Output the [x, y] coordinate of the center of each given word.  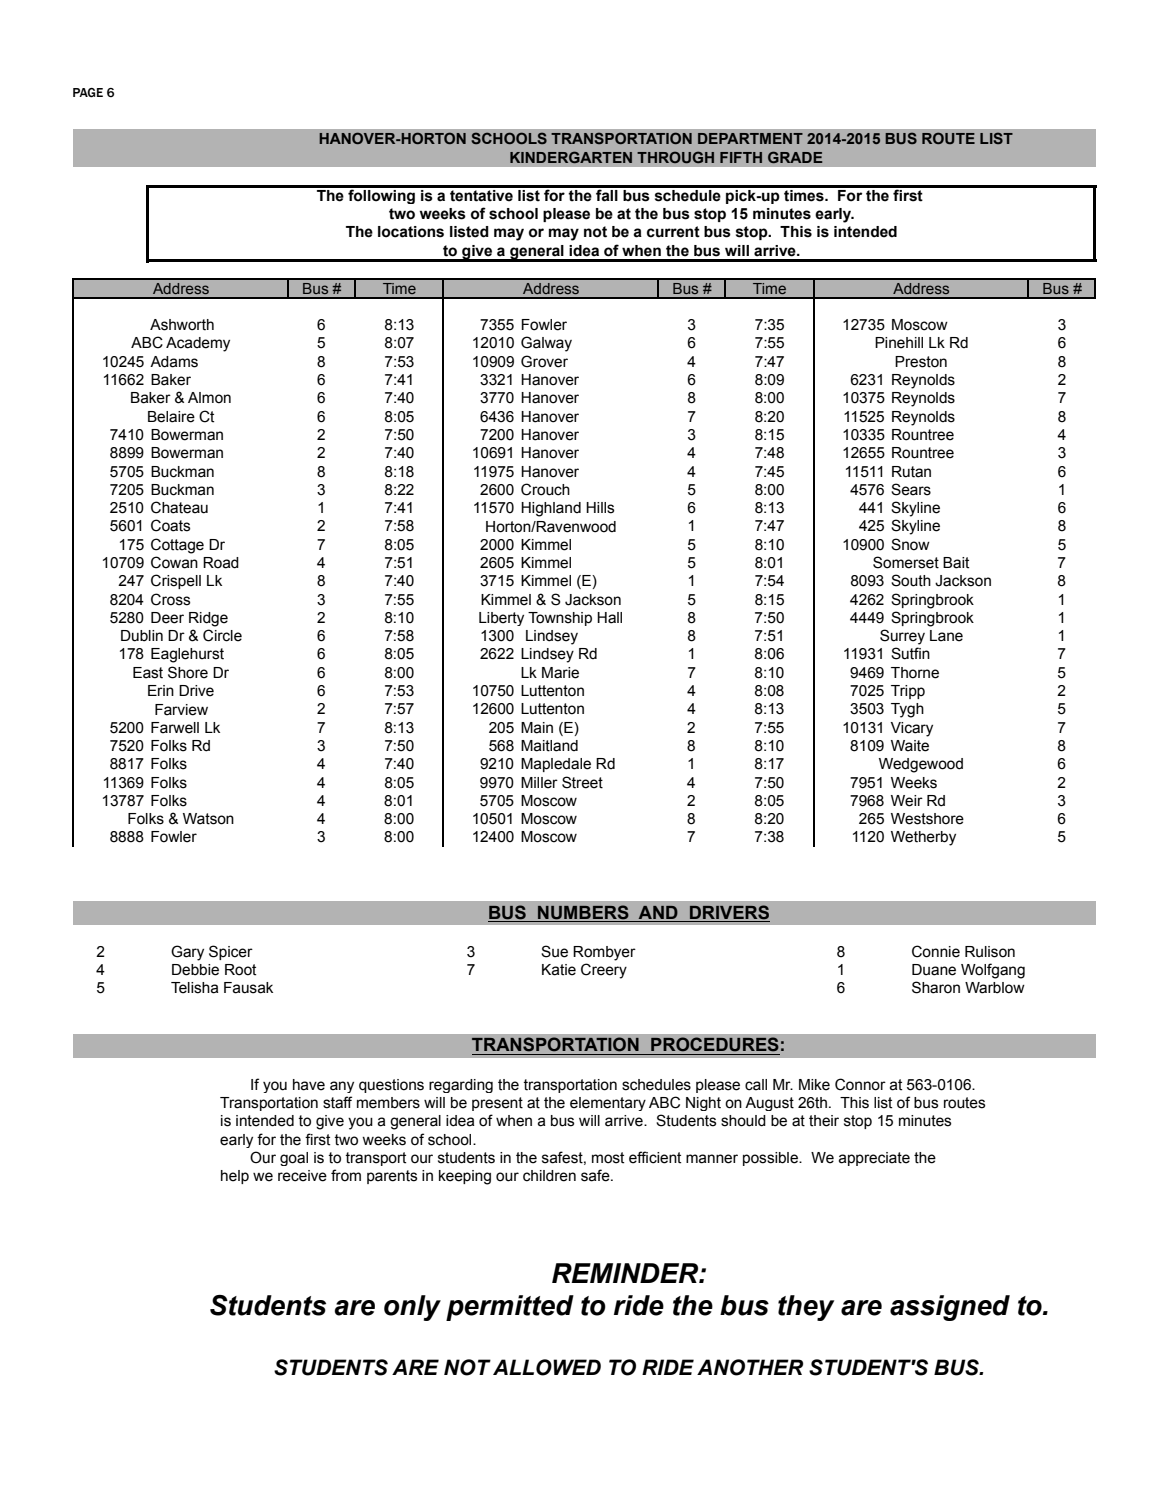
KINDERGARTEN [571, 157]
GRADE [795, 157]
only [412, 1308]
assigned [950, 1308]
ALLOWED [547, 1367]
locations [411, 232]
